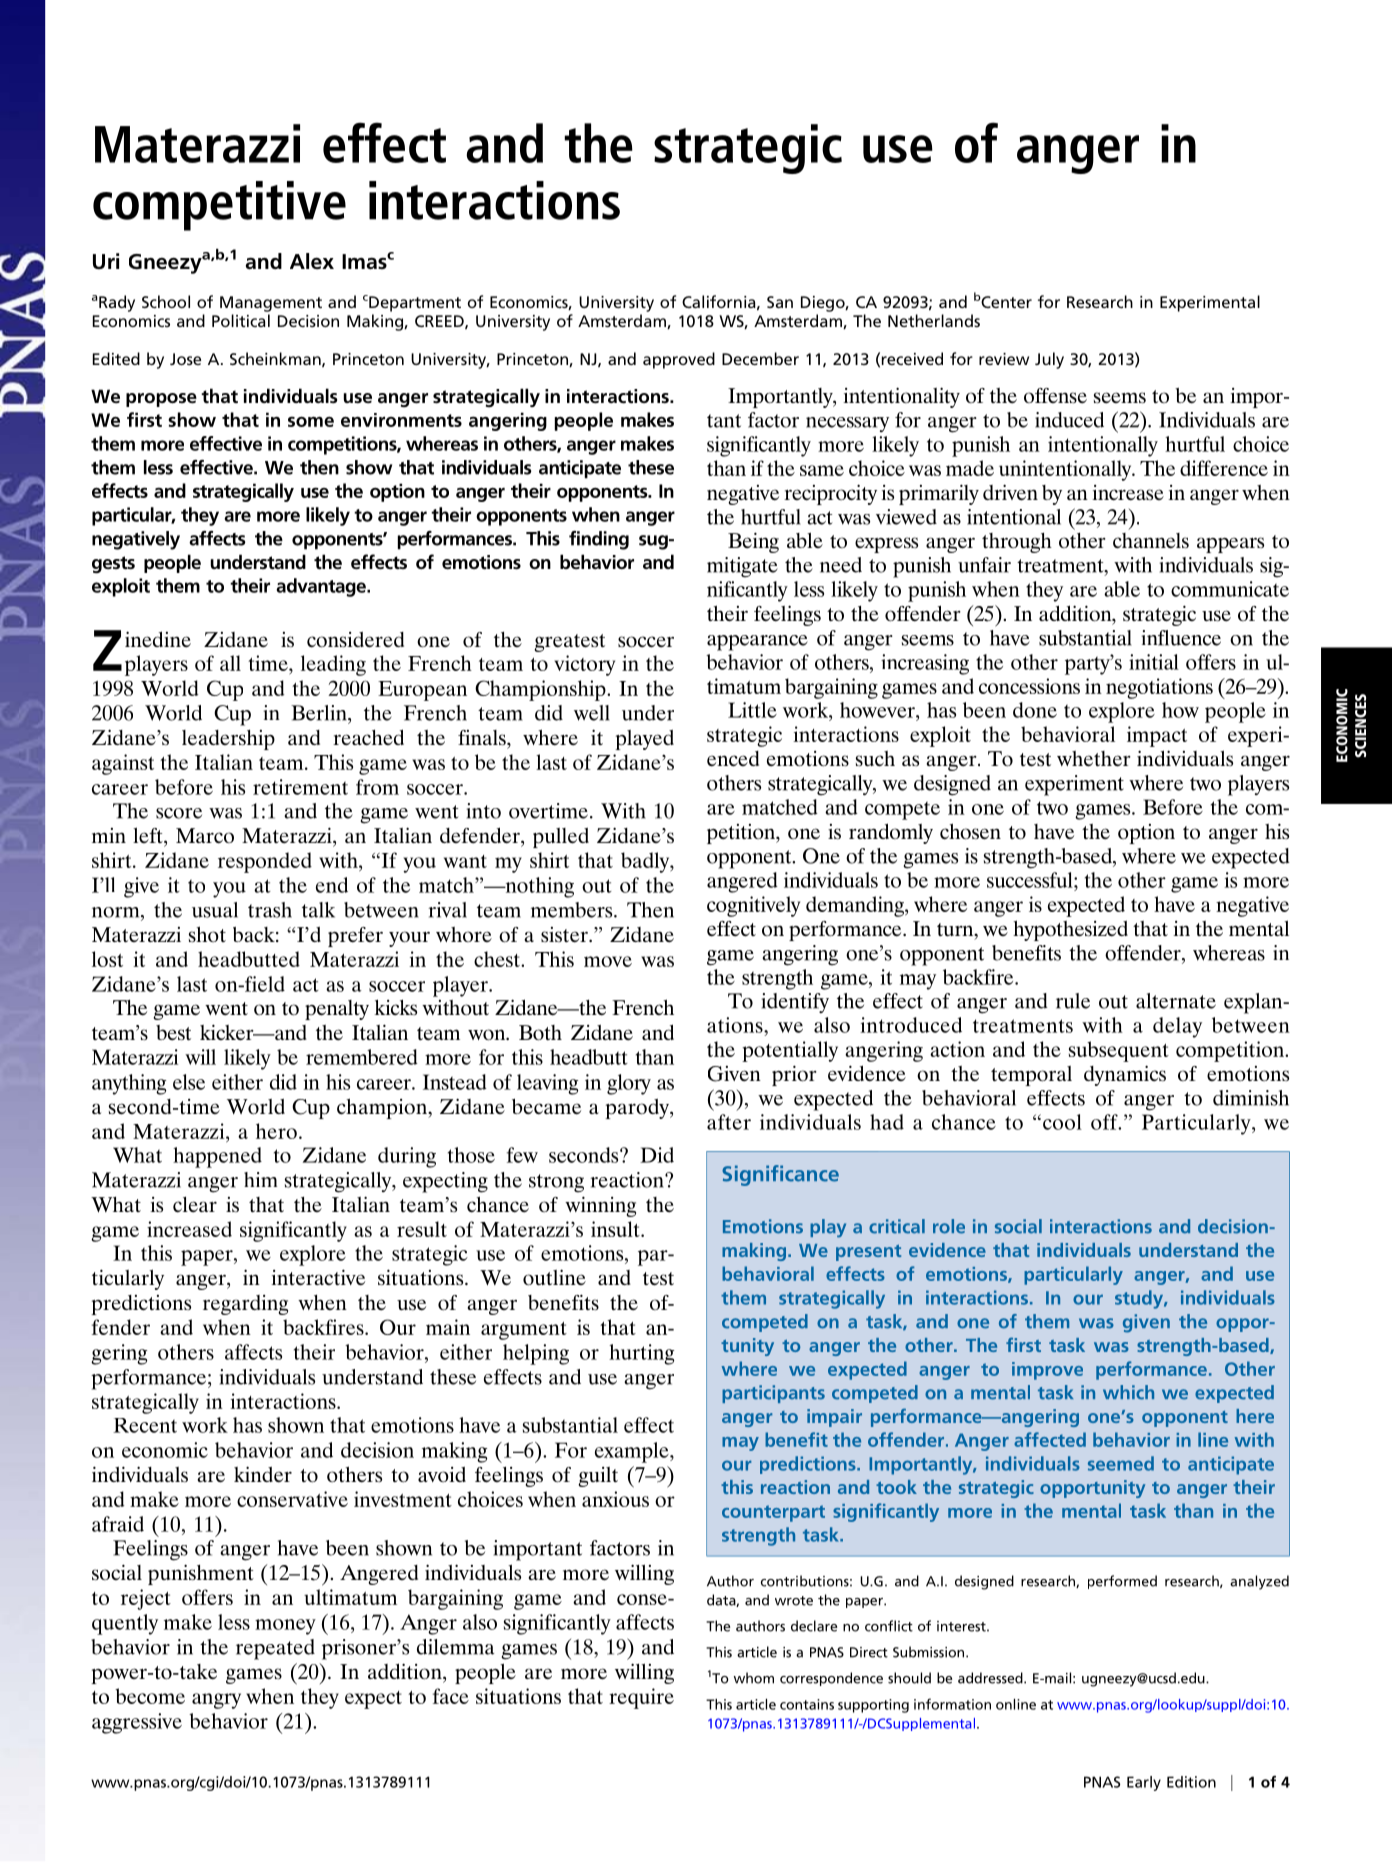 This document has width=1392, height=1863. I want to click on Little, so click(752, 710).
